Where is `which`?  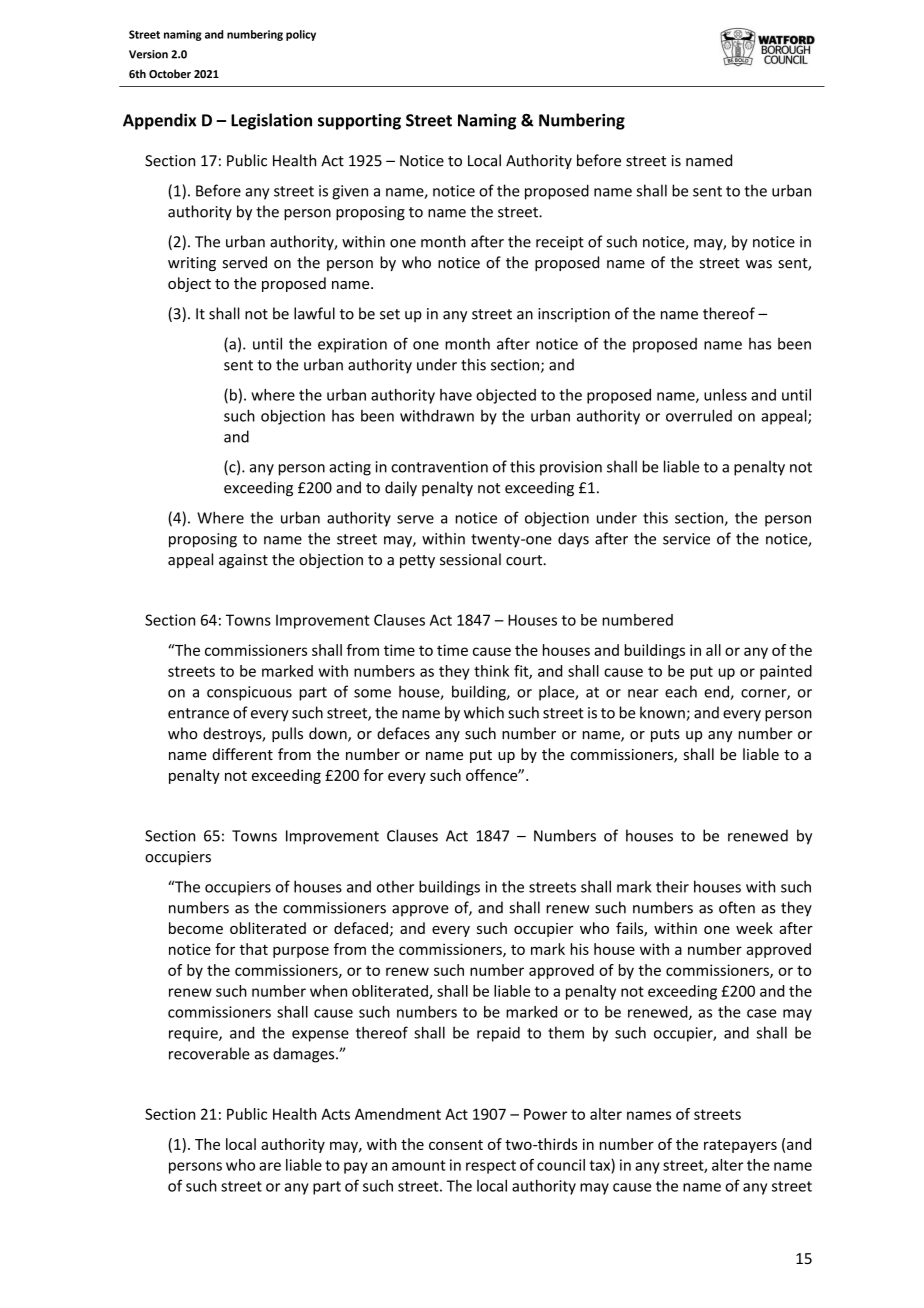 which is located at coordinates (484, 712).
